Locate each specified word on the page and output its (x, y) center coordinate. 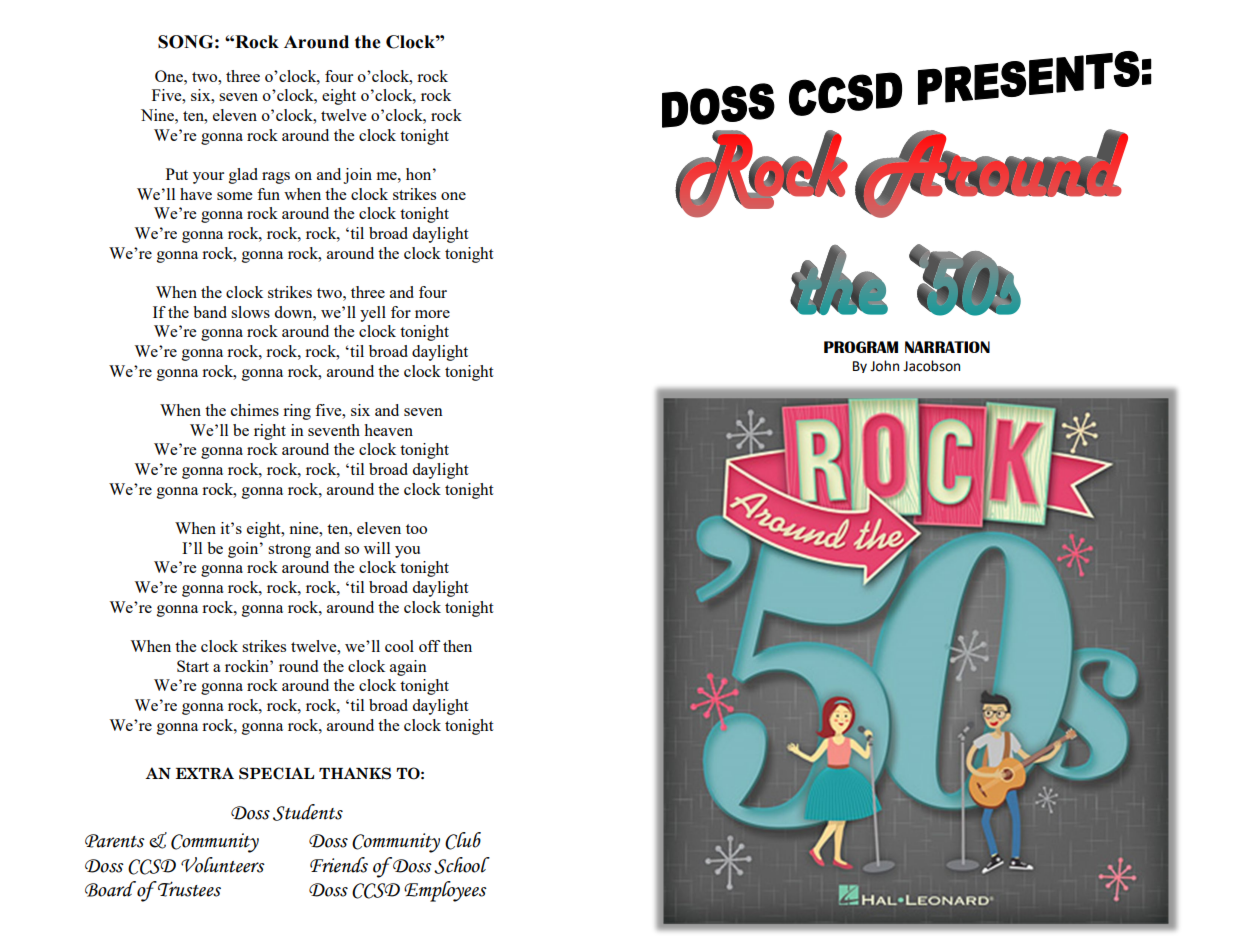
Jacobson (931, 366)
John (884, 366)
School (462, 865)
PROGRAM (861, 347)
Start (193, 666)
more (432, 314)
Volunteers (223, 865)
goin (244, 550)
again (408, 668)
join (357, 176)
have (196, 194)
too (416, 529)
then (457, 646)
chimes (255, 410)
